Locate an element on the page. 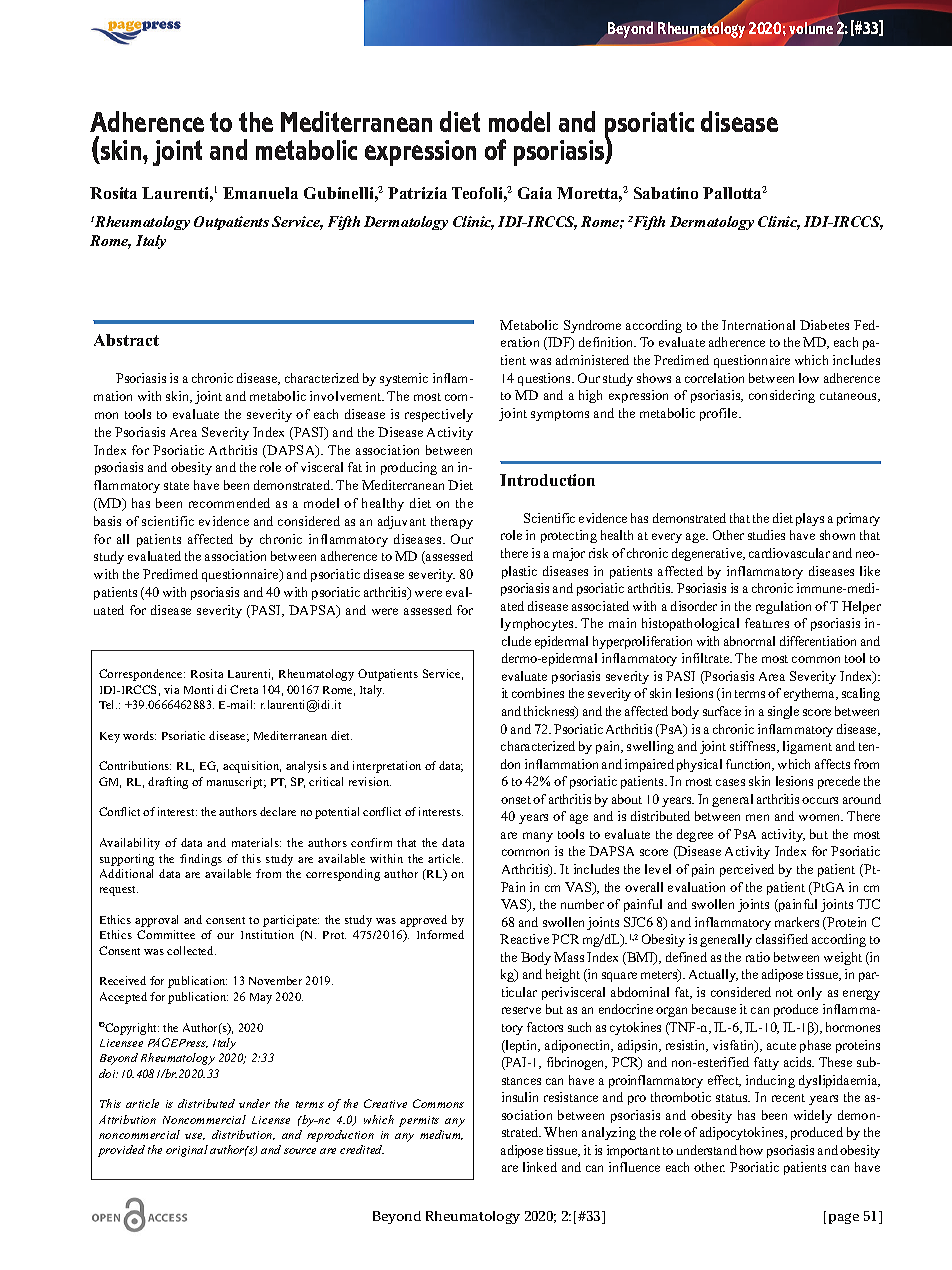  combines is located at coordinates (538, 693).
